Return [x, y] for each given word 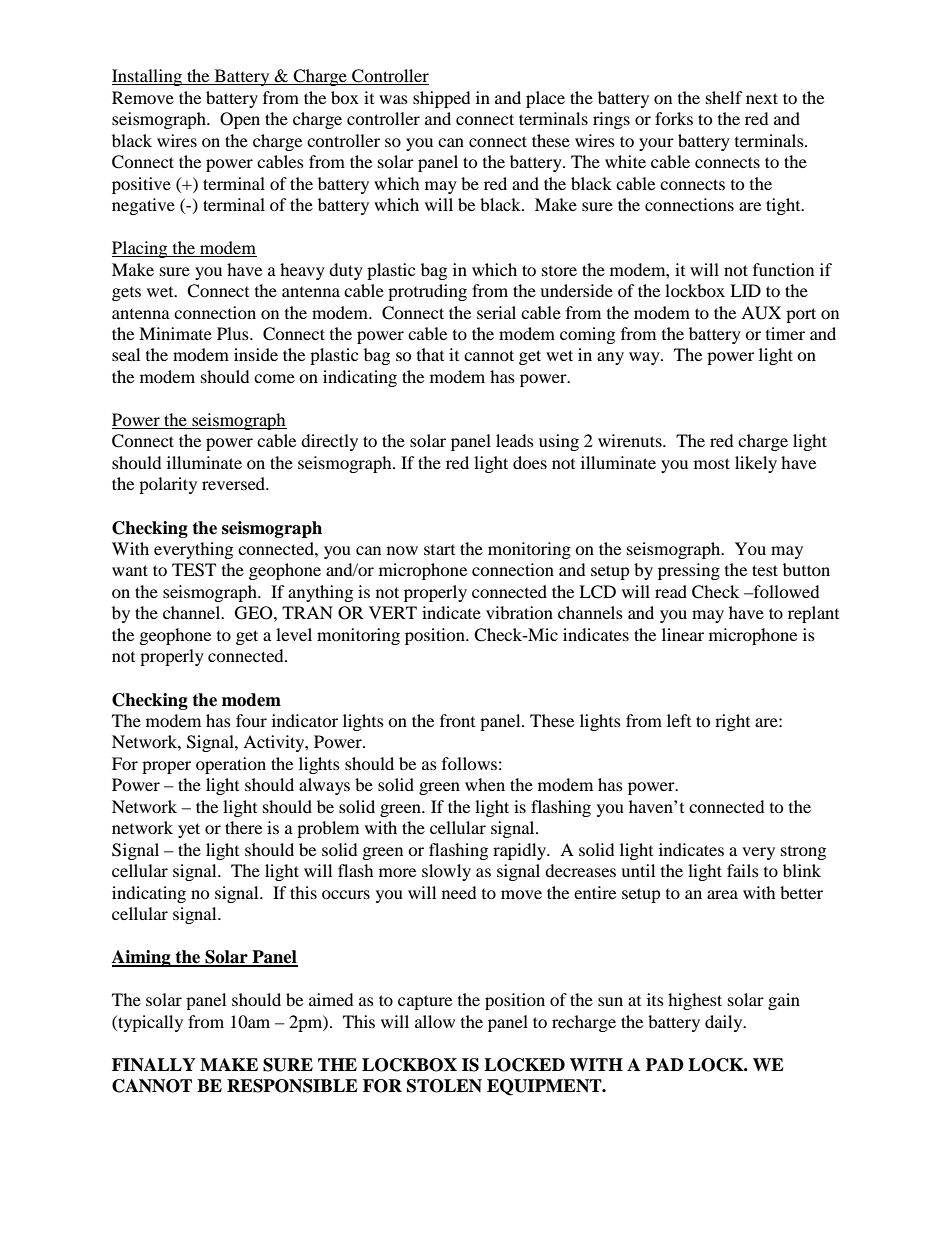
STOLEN [444, 1086]
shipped [441, 99]
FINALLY [154, 1065]
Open [240, 120]
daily [725, 1023]
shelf [724, 97]
